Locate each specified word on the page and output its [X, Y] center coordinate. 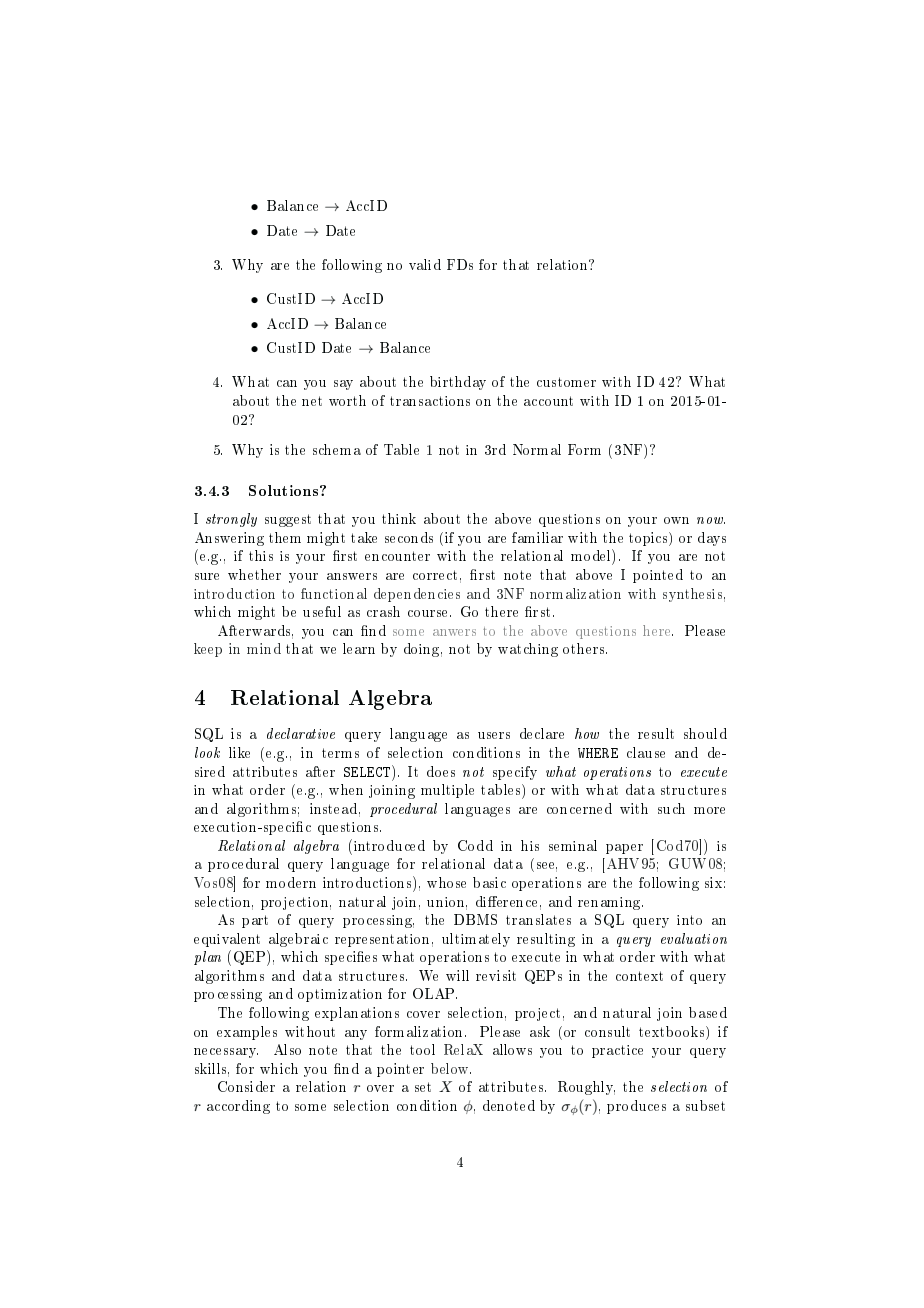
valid [425, 264]
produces [636, 1107]
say [343, 385]
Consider [246, 1086]
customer [566, 382]
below [451, 1068]
